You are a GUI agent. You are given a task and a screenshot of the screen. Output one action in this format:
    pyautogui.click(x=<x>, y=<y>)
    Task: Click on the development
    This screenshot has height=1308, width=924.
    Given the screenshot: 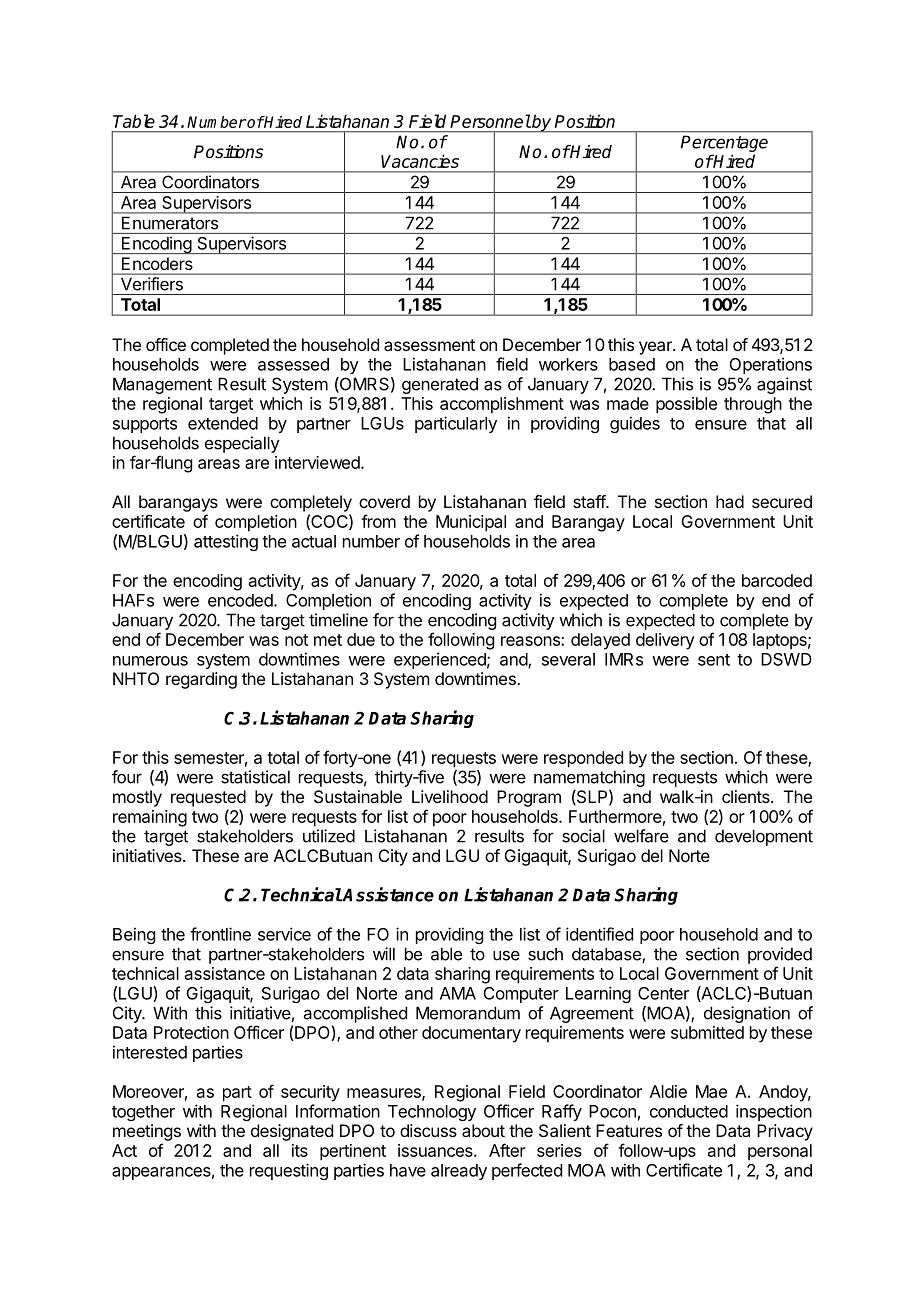 What is the action you would take?
    pyautogui.click(x=764, y=837)
